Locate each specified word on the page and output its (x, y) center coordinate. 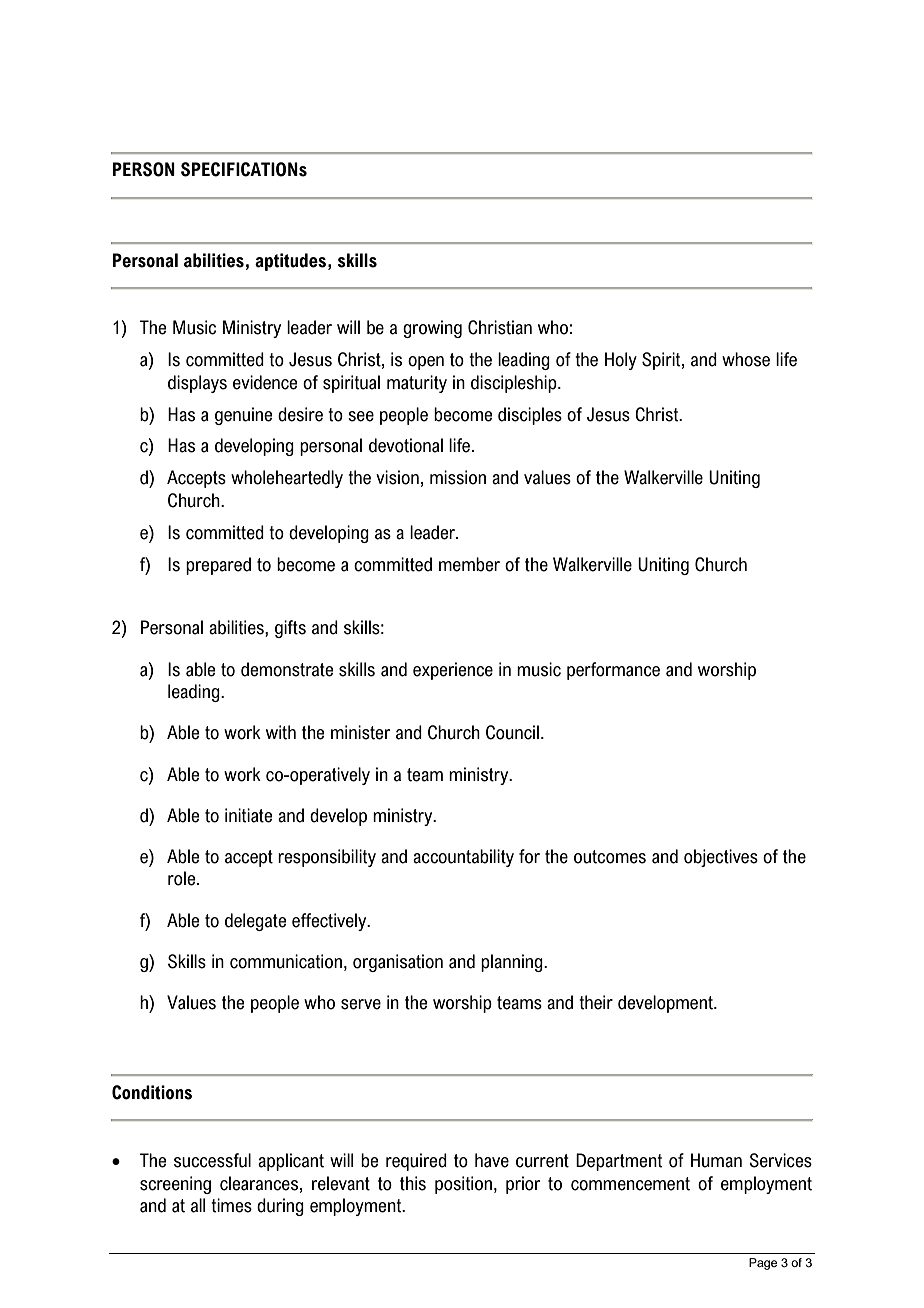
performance (613, 671)
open (426, 363)
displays (197, 384)
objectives (721, 858)
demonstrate (287, 669)
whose (746, 359)
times (231, 1205)
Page (763, 1264)
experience (453, 671)
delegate (255, 922)
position (463, 1185)
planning (513, 963)
